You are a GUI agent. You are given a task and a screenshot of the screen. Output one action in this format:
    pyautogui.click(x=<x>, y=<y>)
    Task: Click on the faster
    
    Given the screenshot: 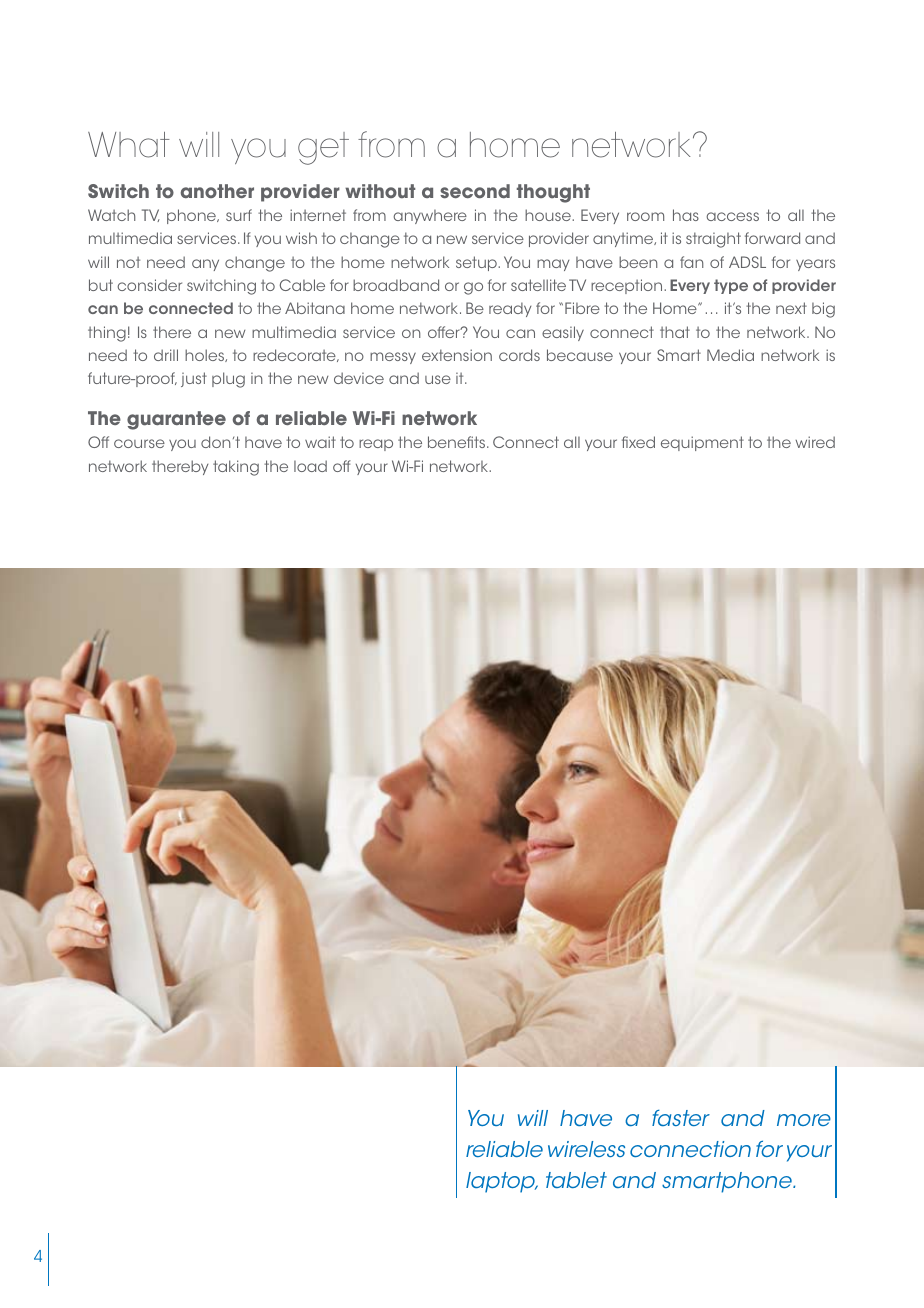 What is the action you would take?
    pyautogui.click(x=681, y=1118)
